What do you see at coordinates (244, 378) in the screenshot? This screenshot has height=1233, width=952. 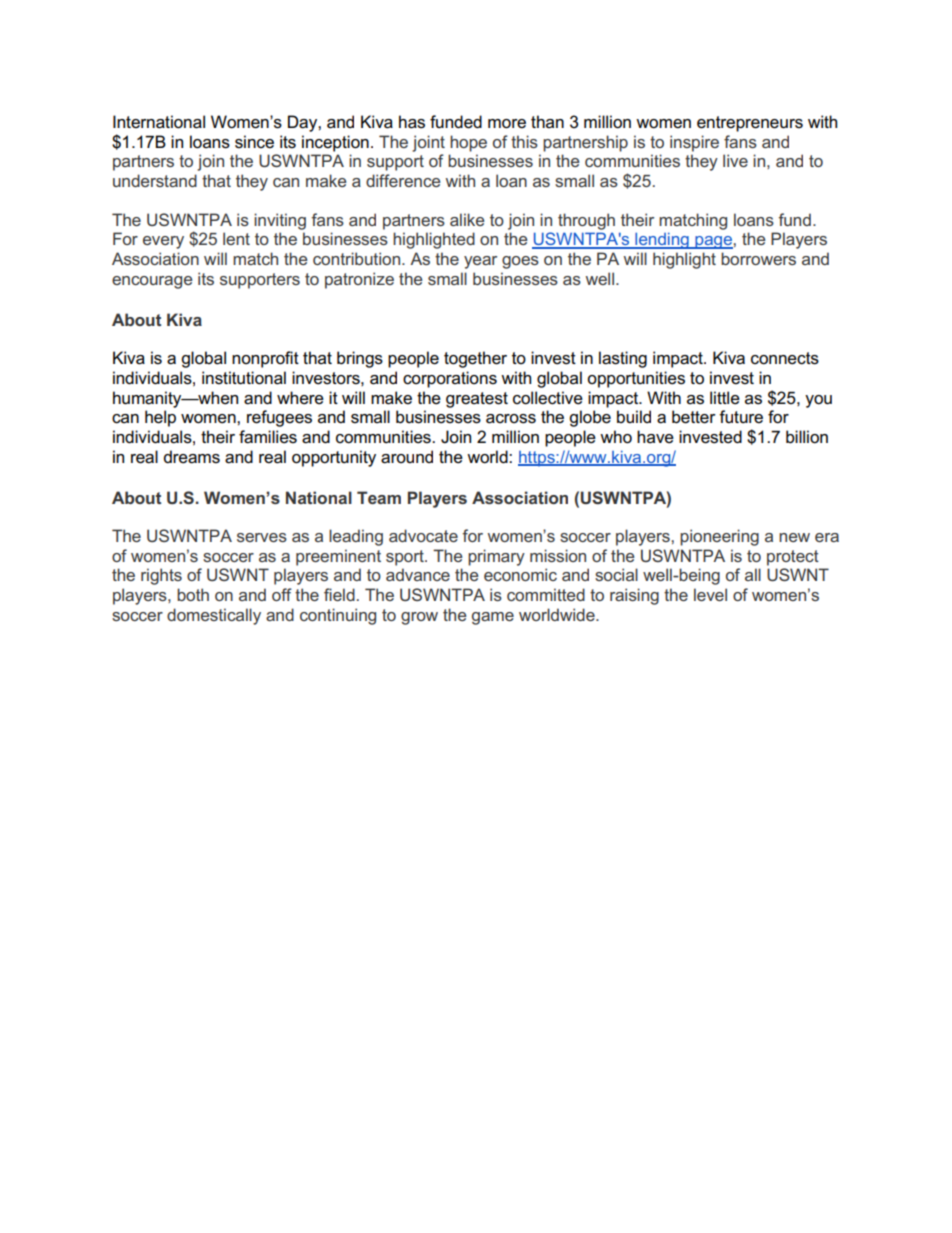 I see `institutional` at bounding box center [244, 378].
